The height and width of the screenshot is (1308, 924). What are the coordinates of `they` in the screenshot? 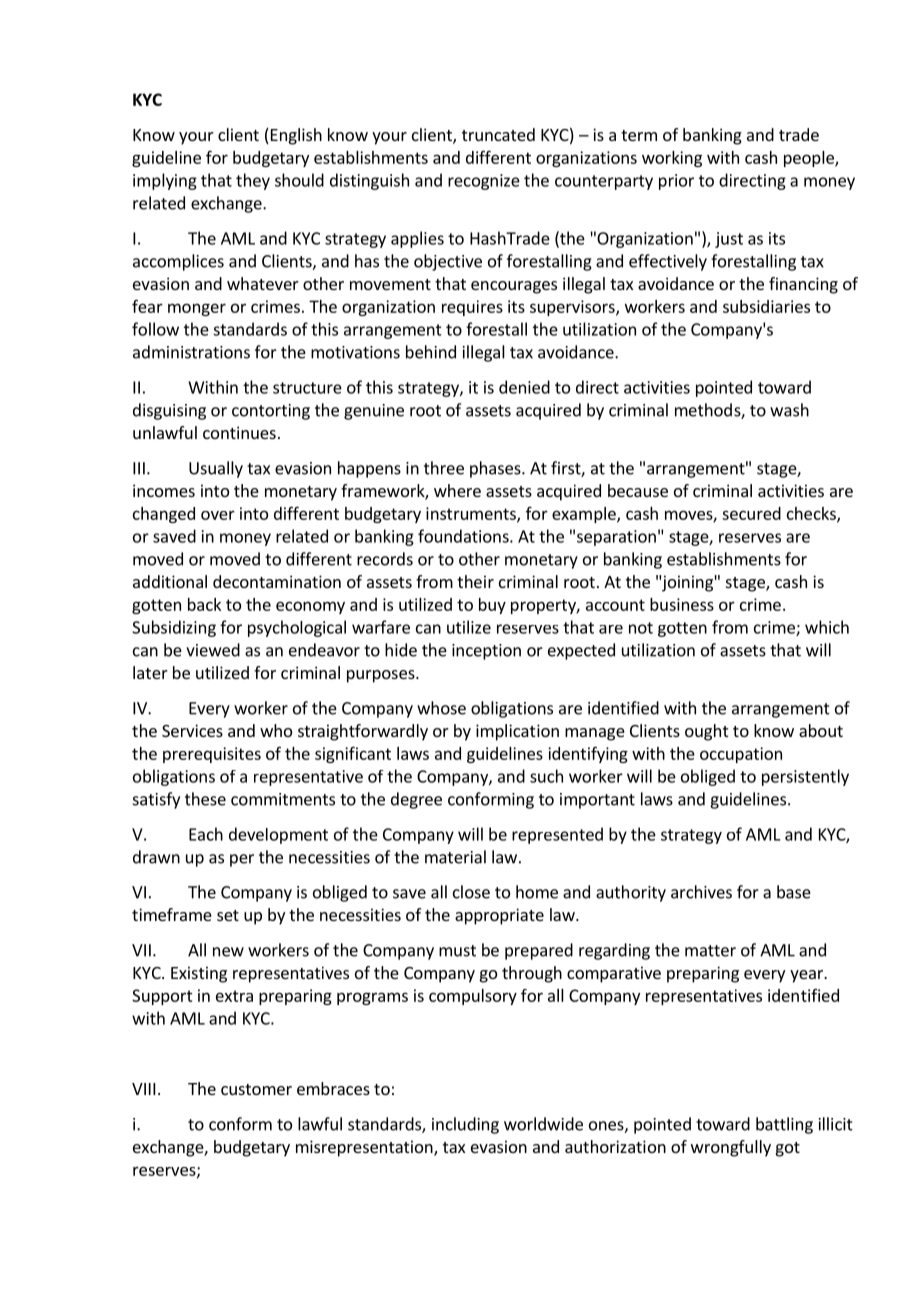 It's located at (253, 181).
